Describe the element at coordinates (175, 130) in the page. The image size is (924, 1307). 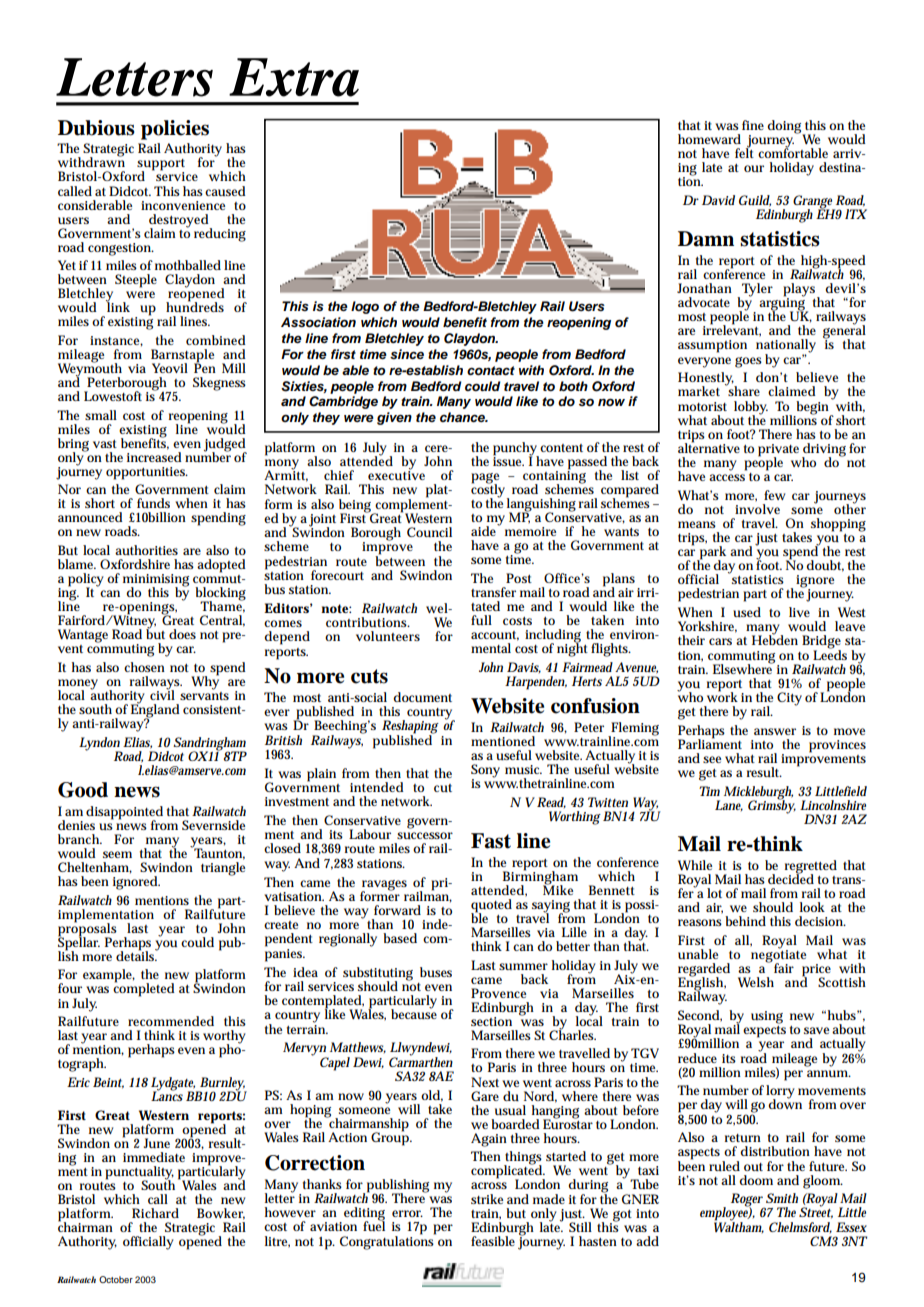
I see `policies` at that location.
